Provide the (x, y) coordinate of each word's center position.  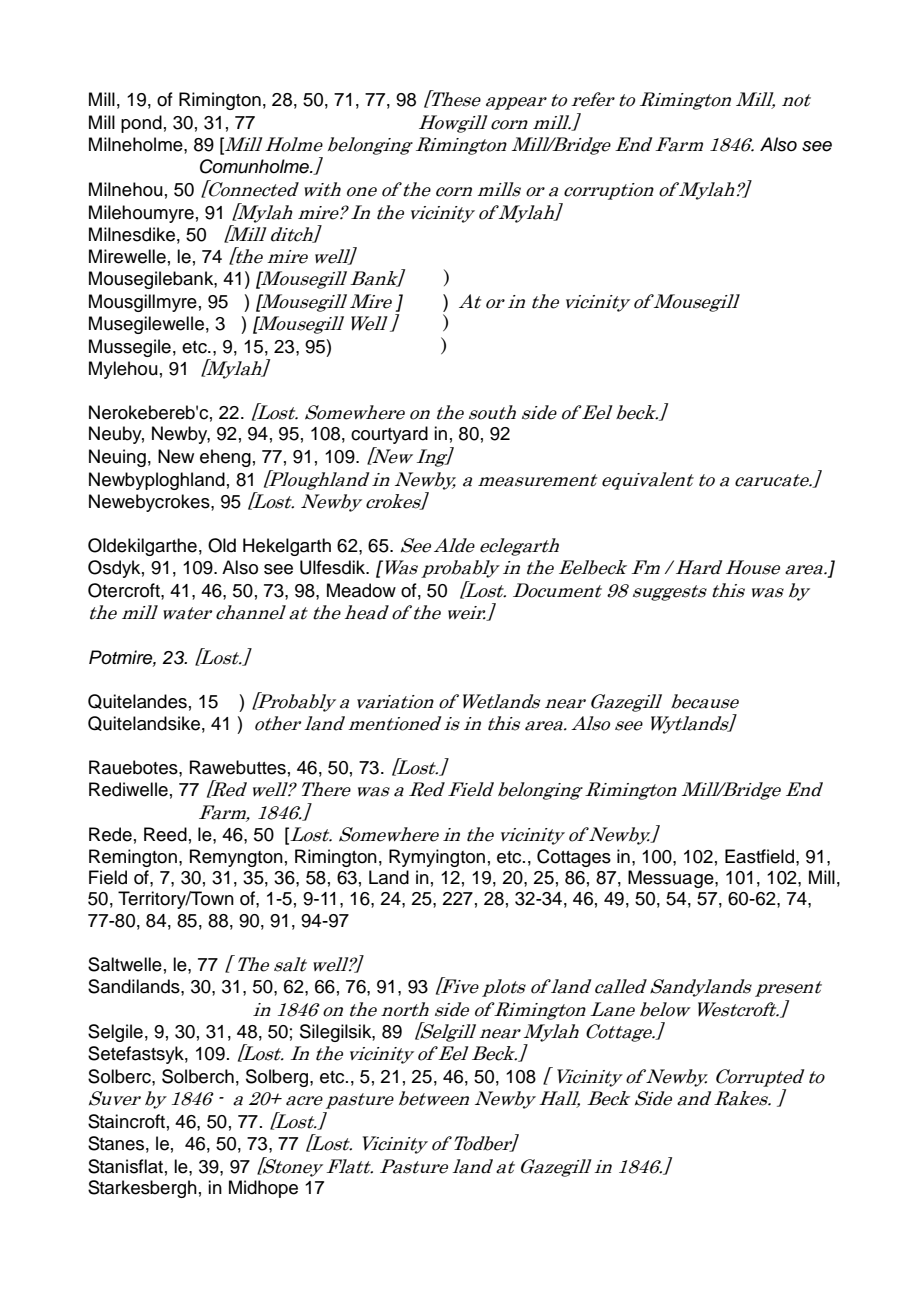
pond (141, 124)
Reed (165, 834)
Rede (110, 834)
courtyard (389, 435)
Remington (133, 858)
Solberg (278, 1078)
